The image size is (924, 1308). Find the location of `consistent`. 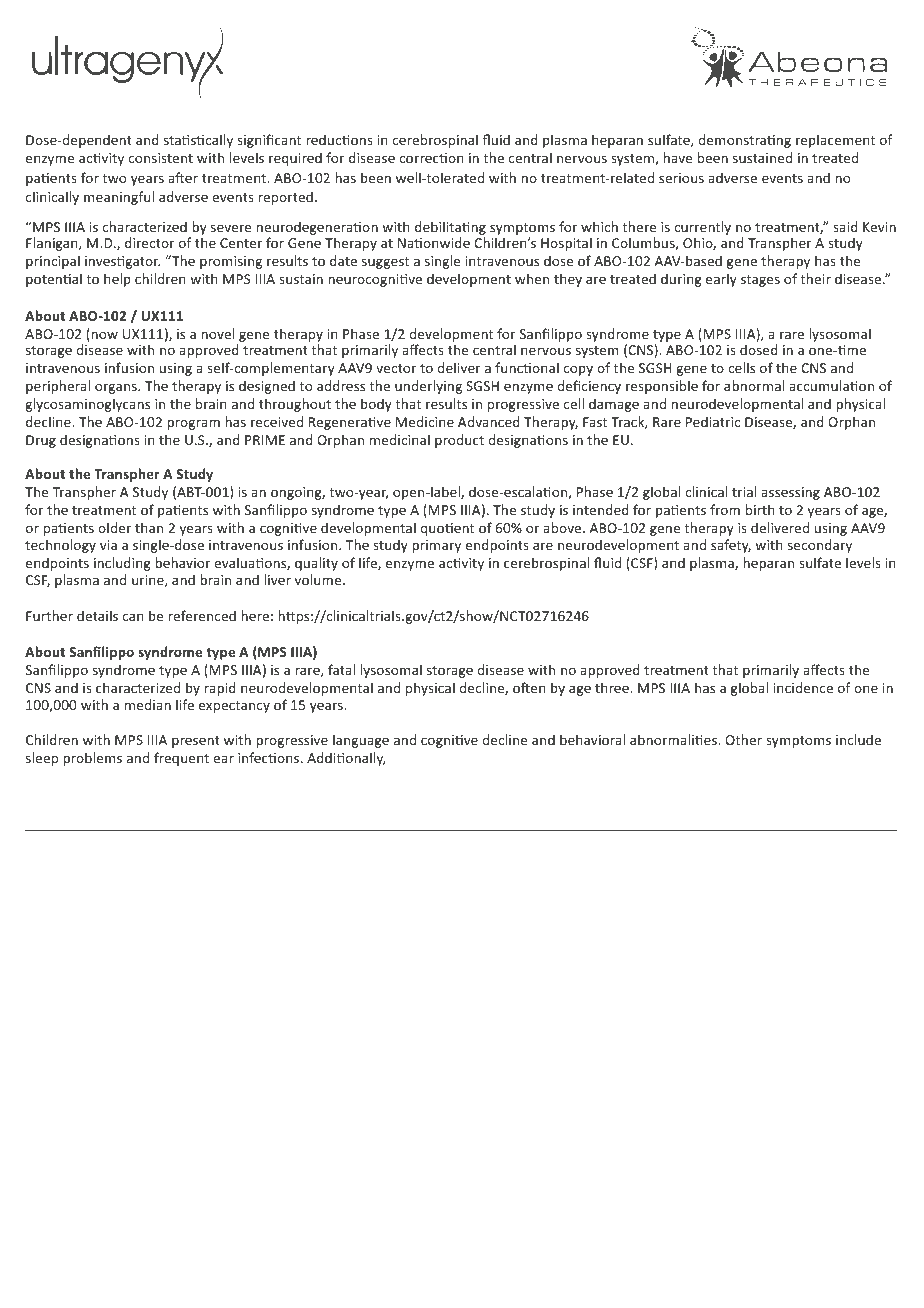

consistent is located at coordinates (161, 158).
